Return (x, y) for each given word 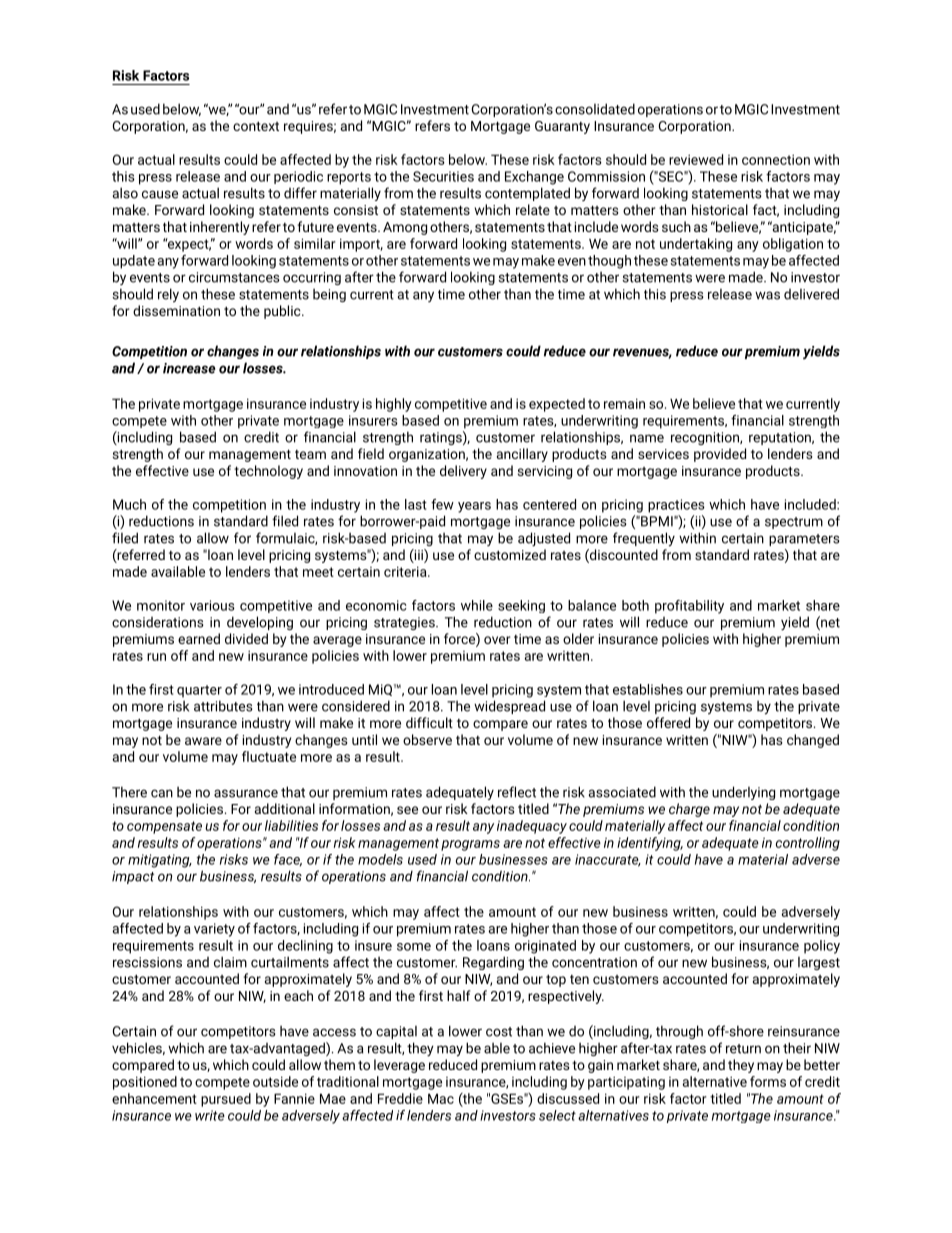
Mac (441, 1098)
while (477, 605)
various (212, 605)
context (256, 126)
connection (776, 159)
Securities (443, 176)
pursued (226, 1100)
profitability (689, 607)
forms (768, 1081)
